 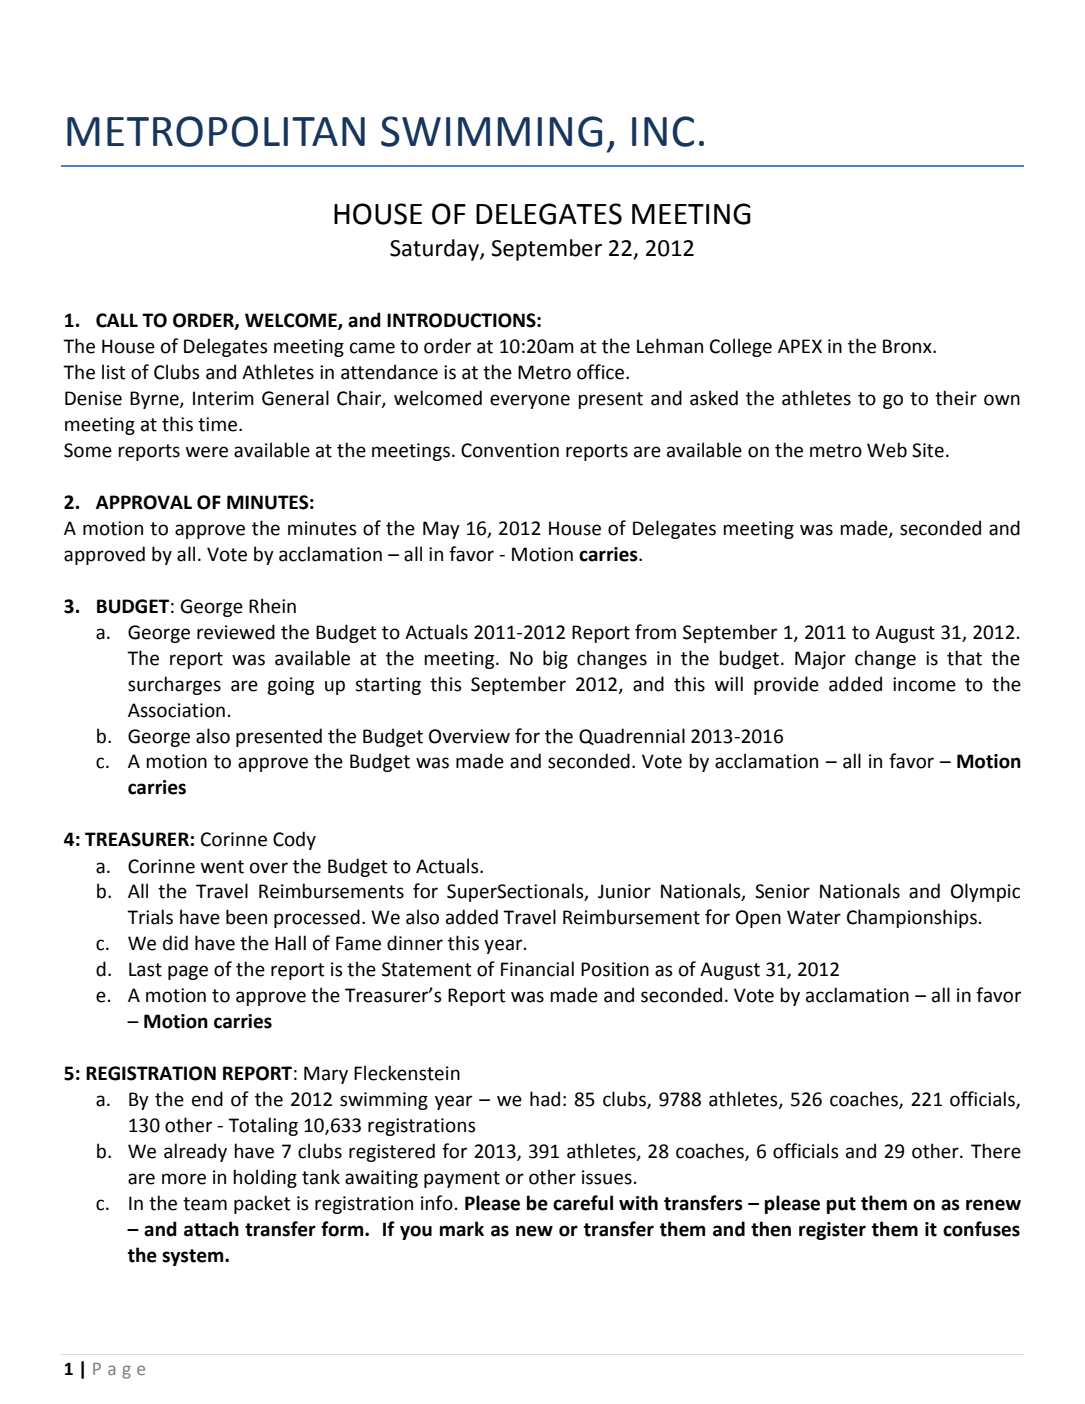 I want to click on careful, so click(x=583, y=1203).
